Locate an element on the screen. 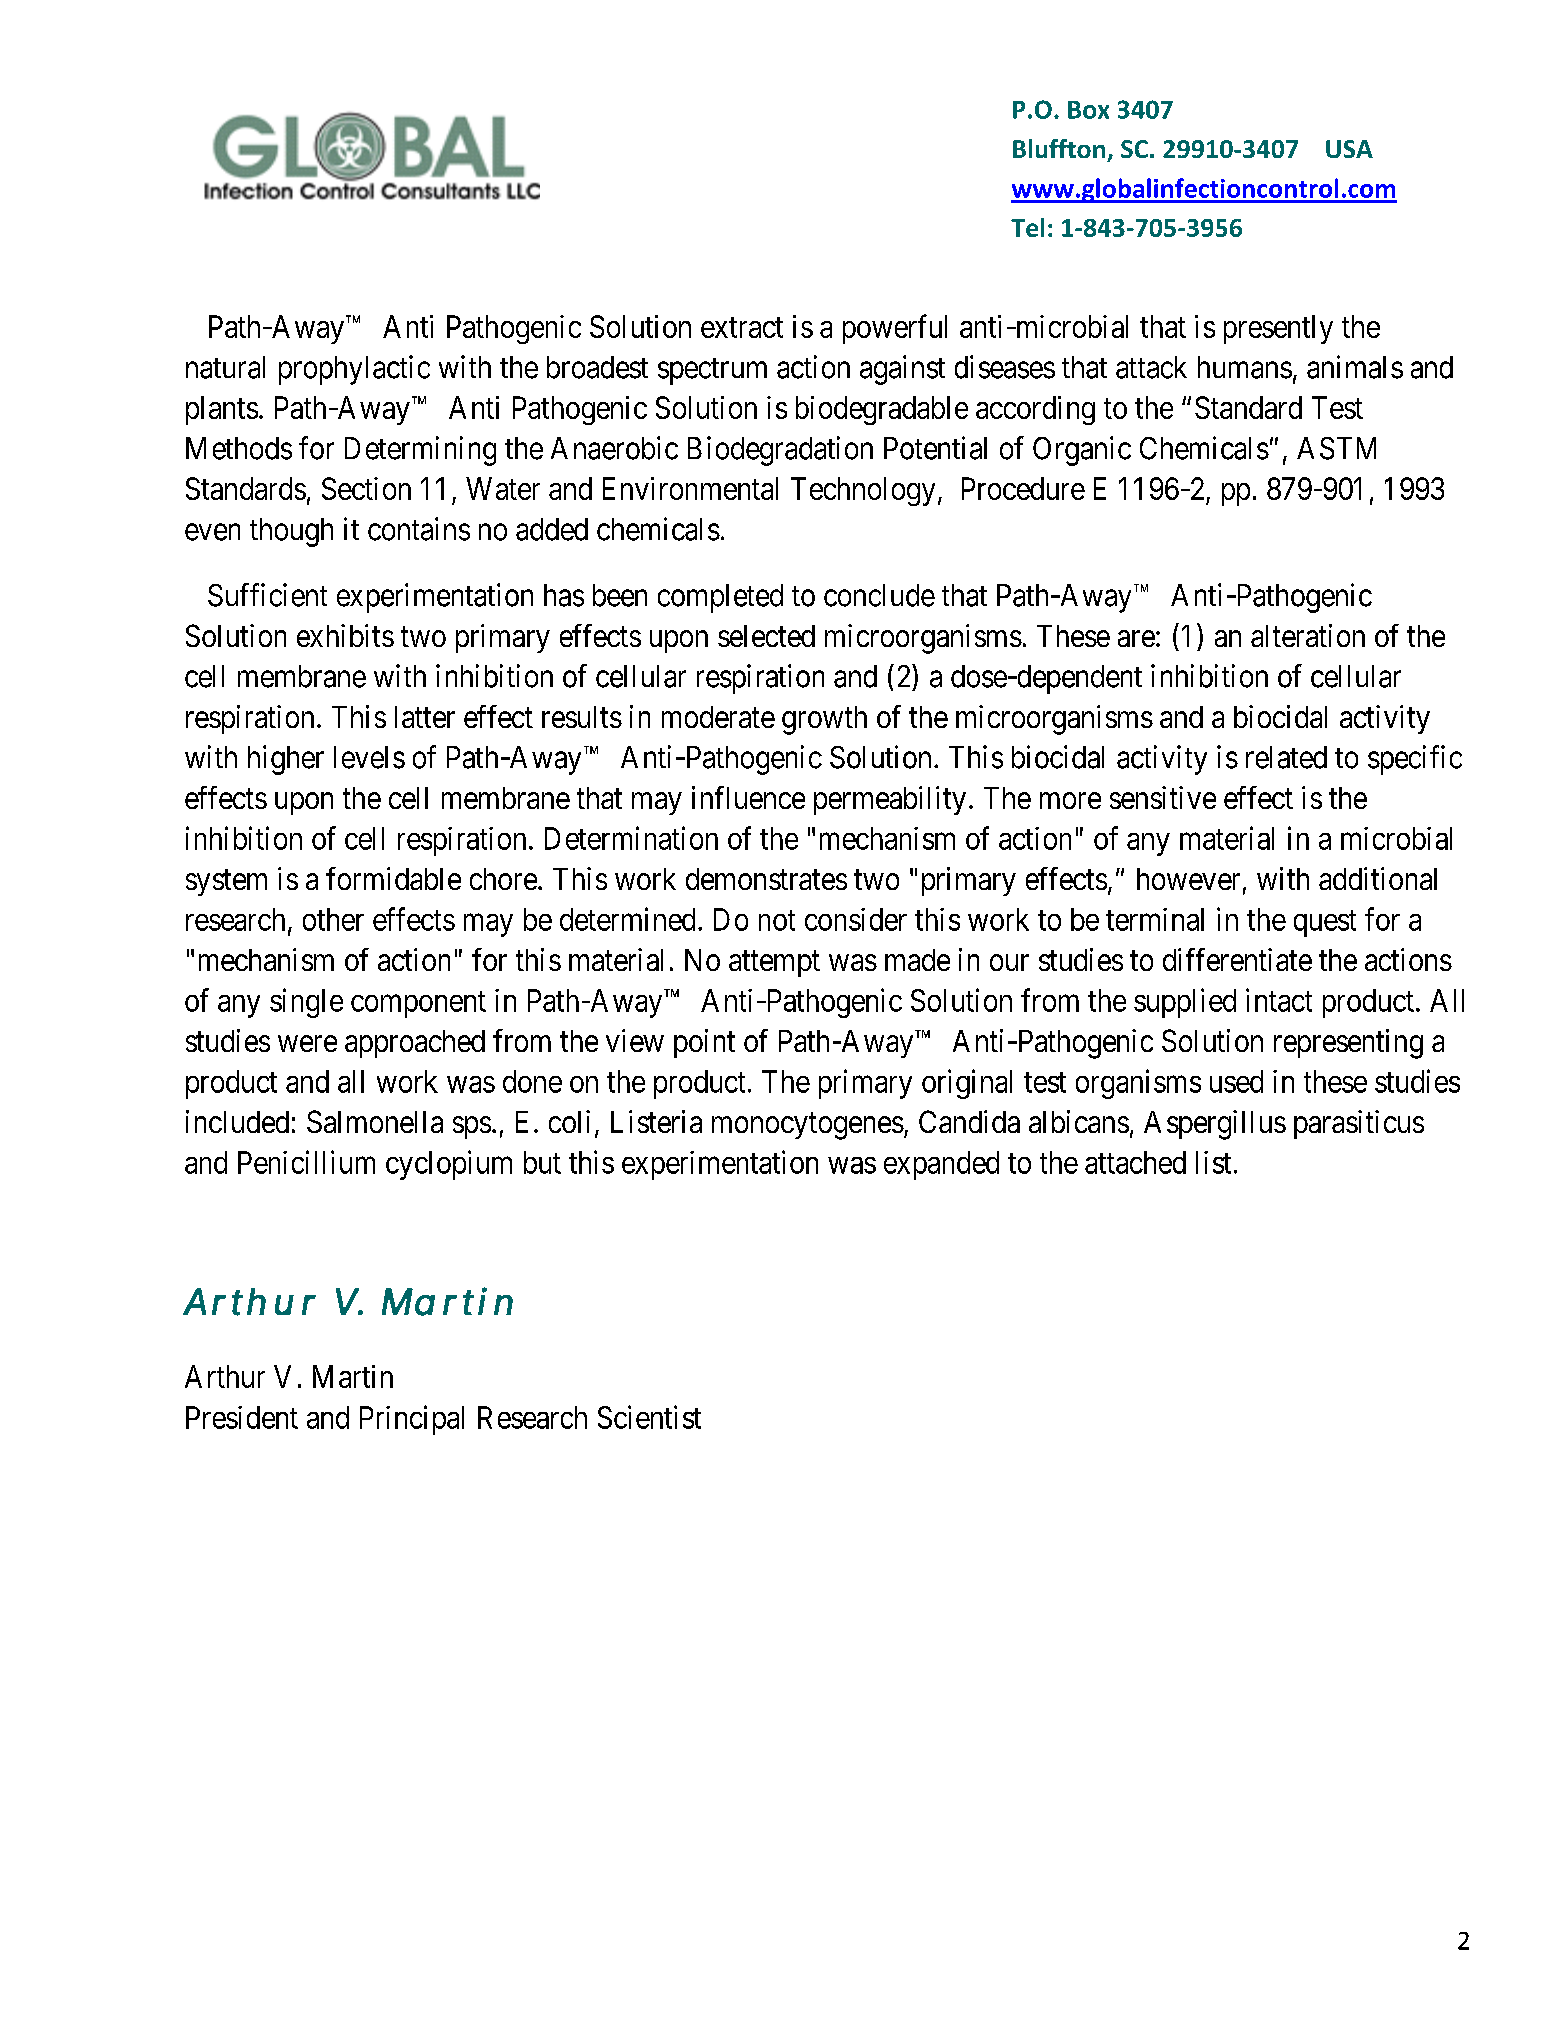 The width and height of the screenshot is (1563, 2022). prophylactic is located at coordinates (354, 370).
